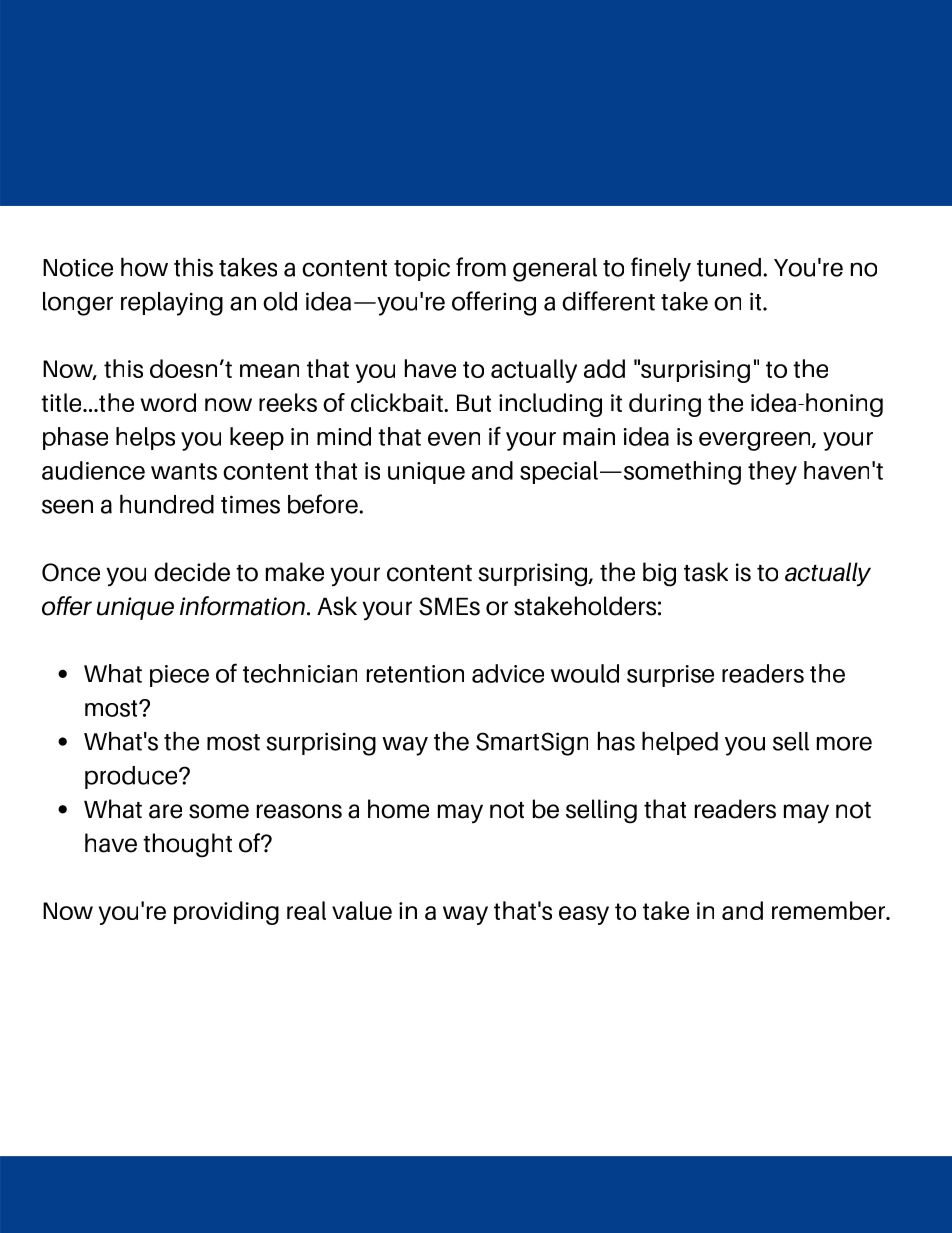 The width and height of the document is (952, 1233). I want to click on from, so click(481, 267).
